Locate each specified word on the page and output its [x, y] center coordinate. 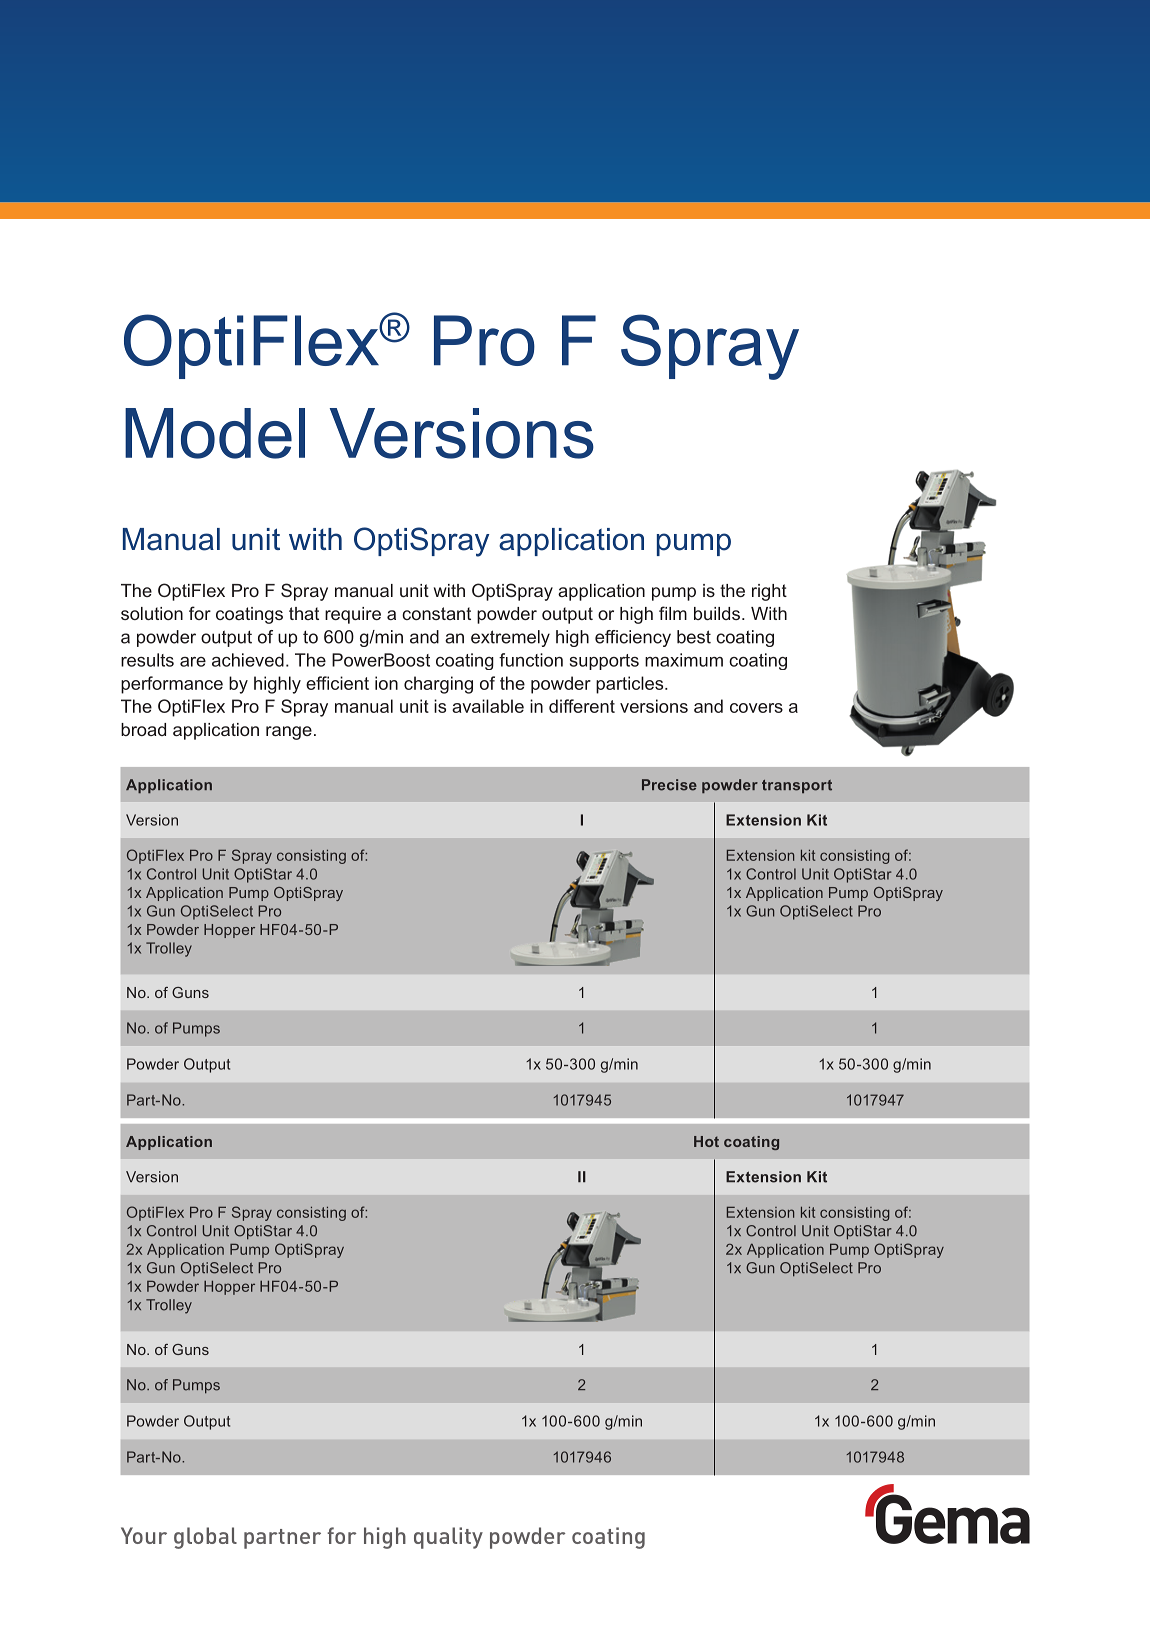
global [205, 1538]
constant [436, 613]
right [769, 592]
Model [215, 433]
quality [448, 1538]
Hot [706, 1141]
